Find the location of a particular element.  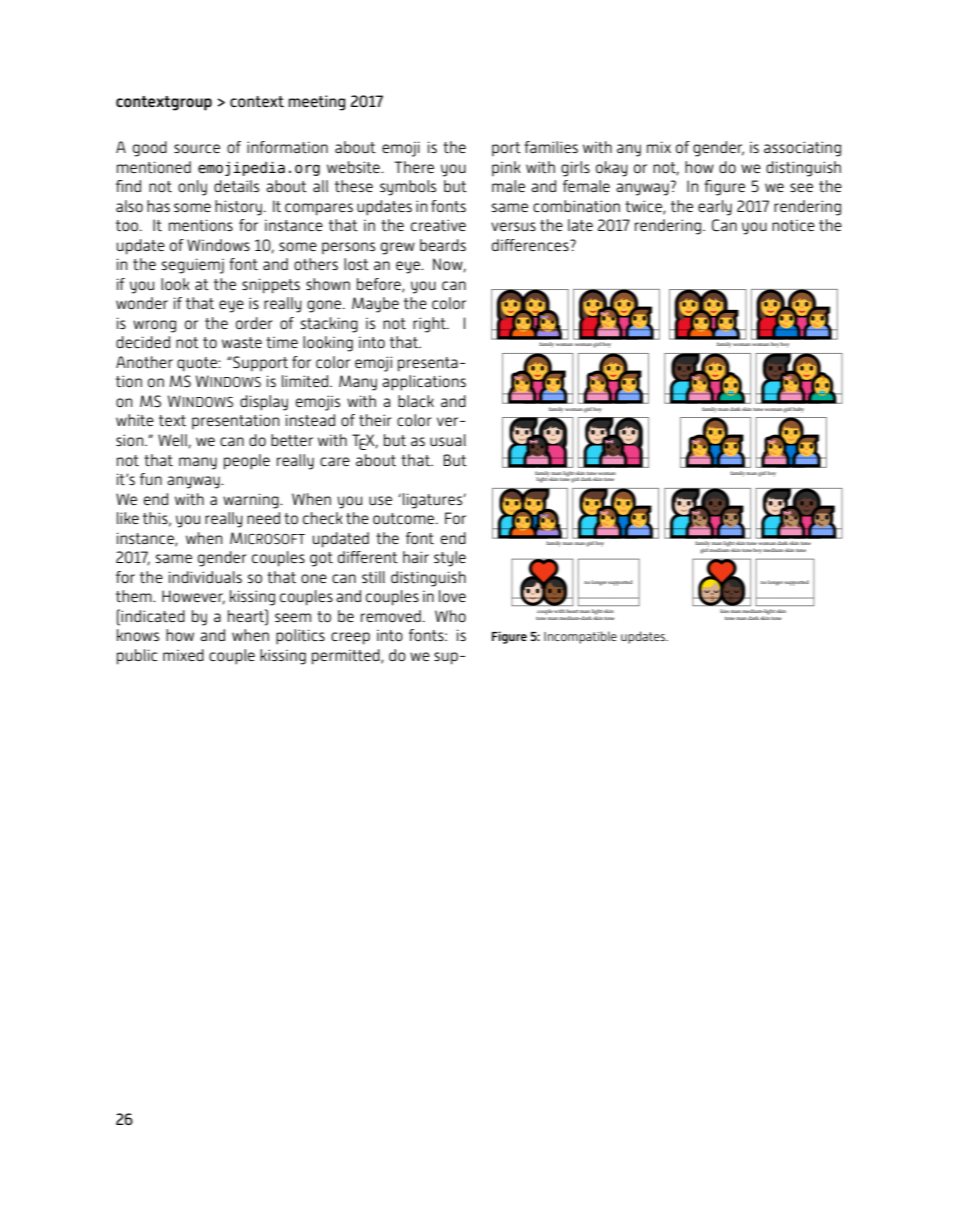

usual is located at coordinates (448, 440).
